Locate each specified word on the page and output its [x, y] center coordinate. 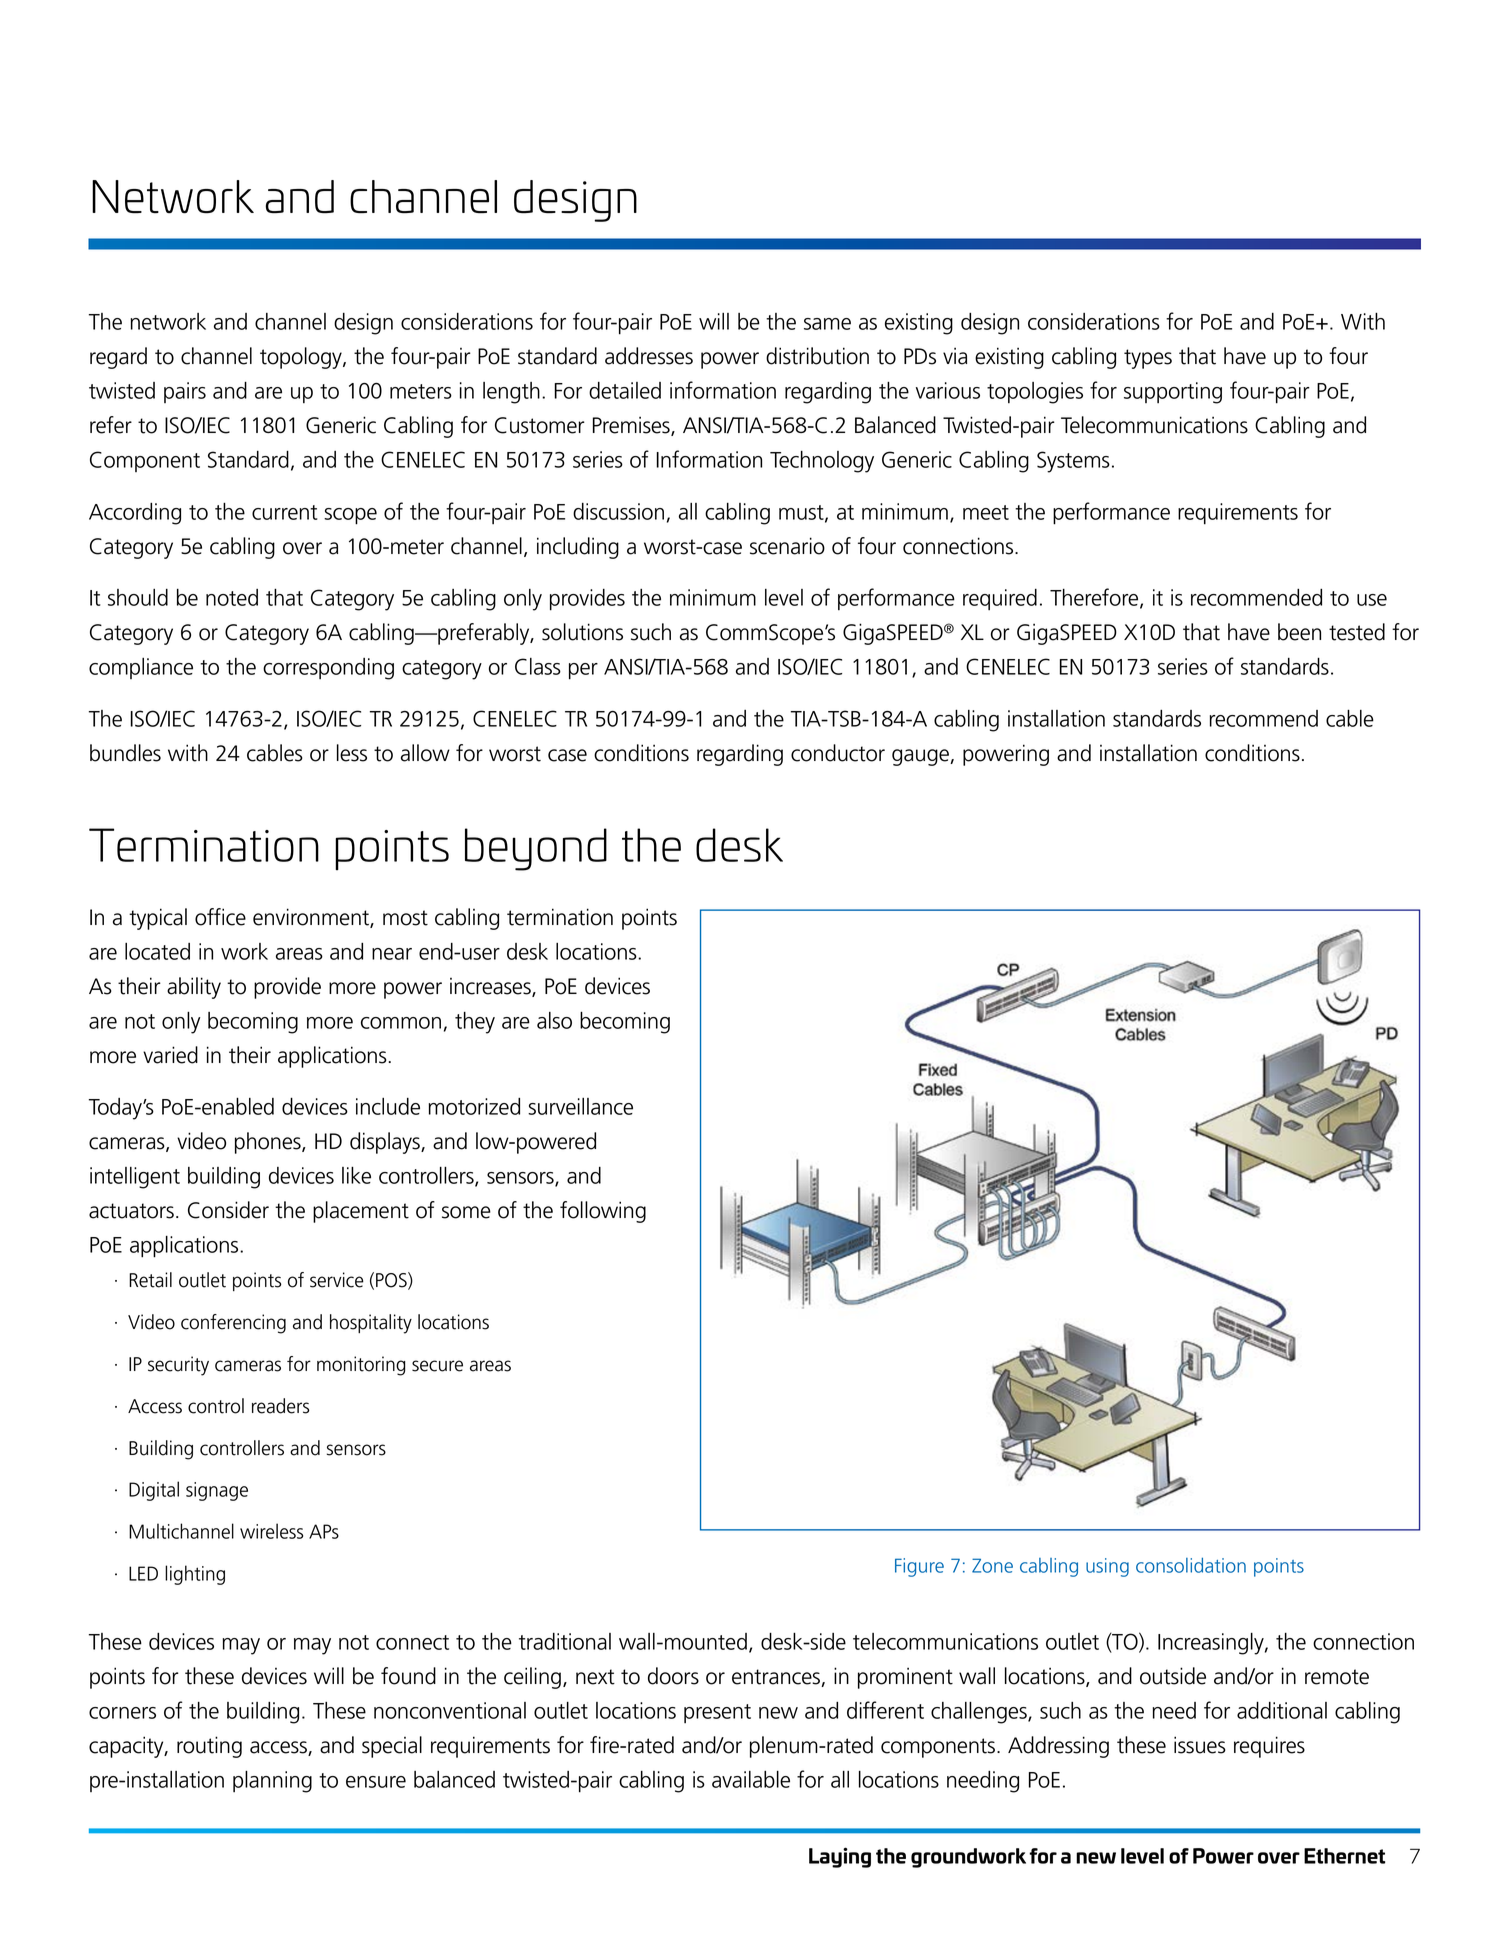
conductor [838, 753]
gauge [921, 757]
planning [272, 1782]
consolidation [1191, 1565]
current [285, 512]
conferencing [233, 1324]
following [603, 1212]
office [220, 917]
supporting [1173, 393]
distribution [817, 356]
